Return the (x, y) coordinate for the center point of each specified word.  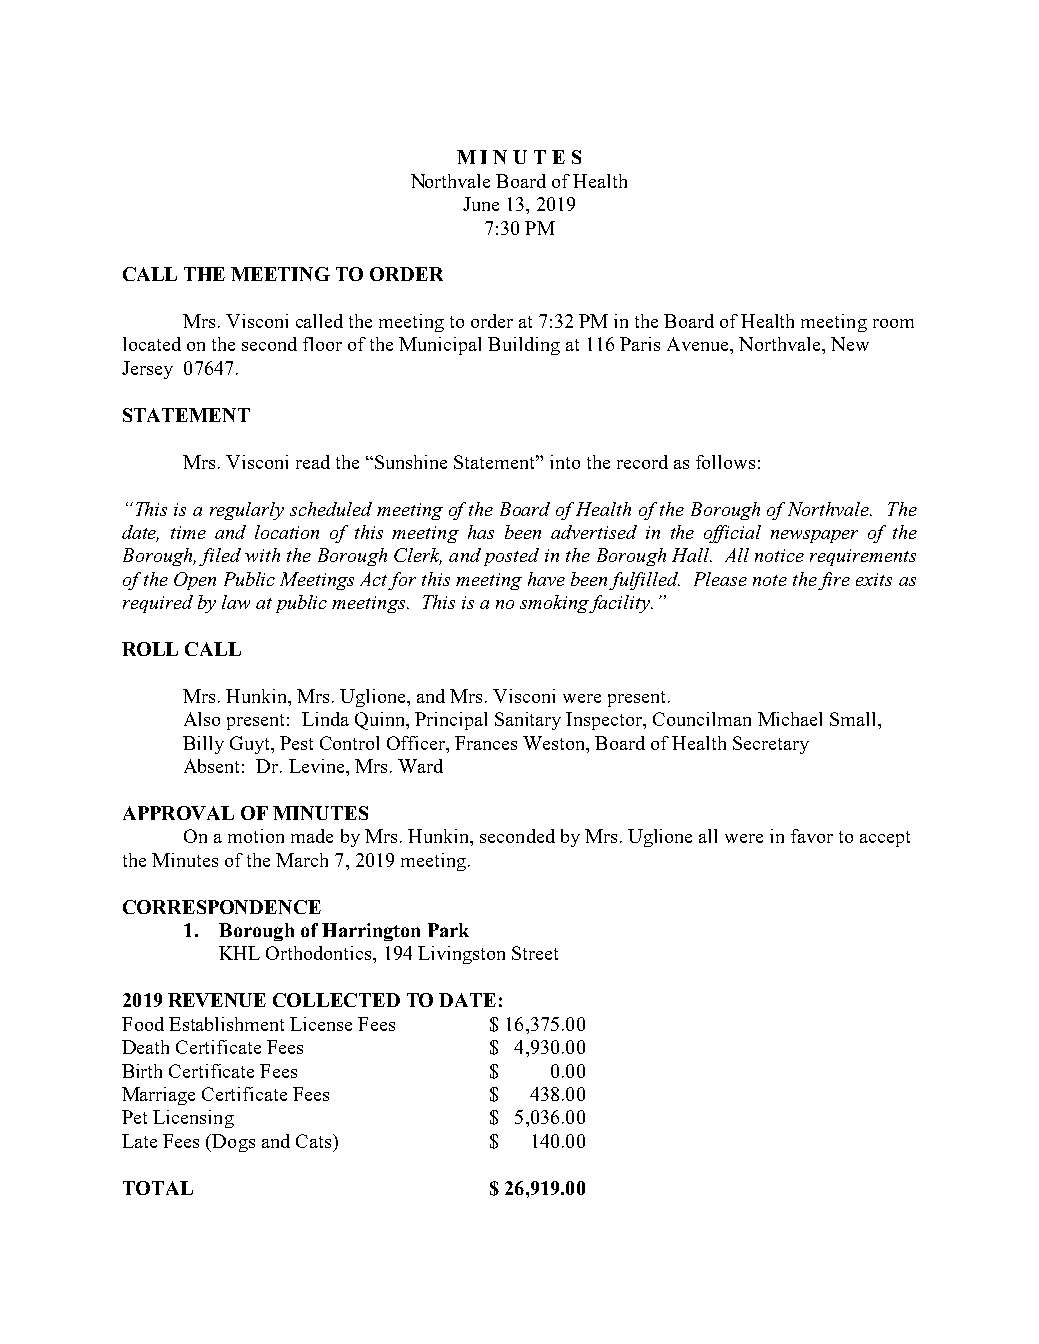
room (893, 323)
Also (202, 719)
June (481, 204)
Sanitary (528, 721)
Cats (313, 1141)
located (152, 344)
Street (535, 953)
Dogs (233, 1143)
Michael (790, 719)
